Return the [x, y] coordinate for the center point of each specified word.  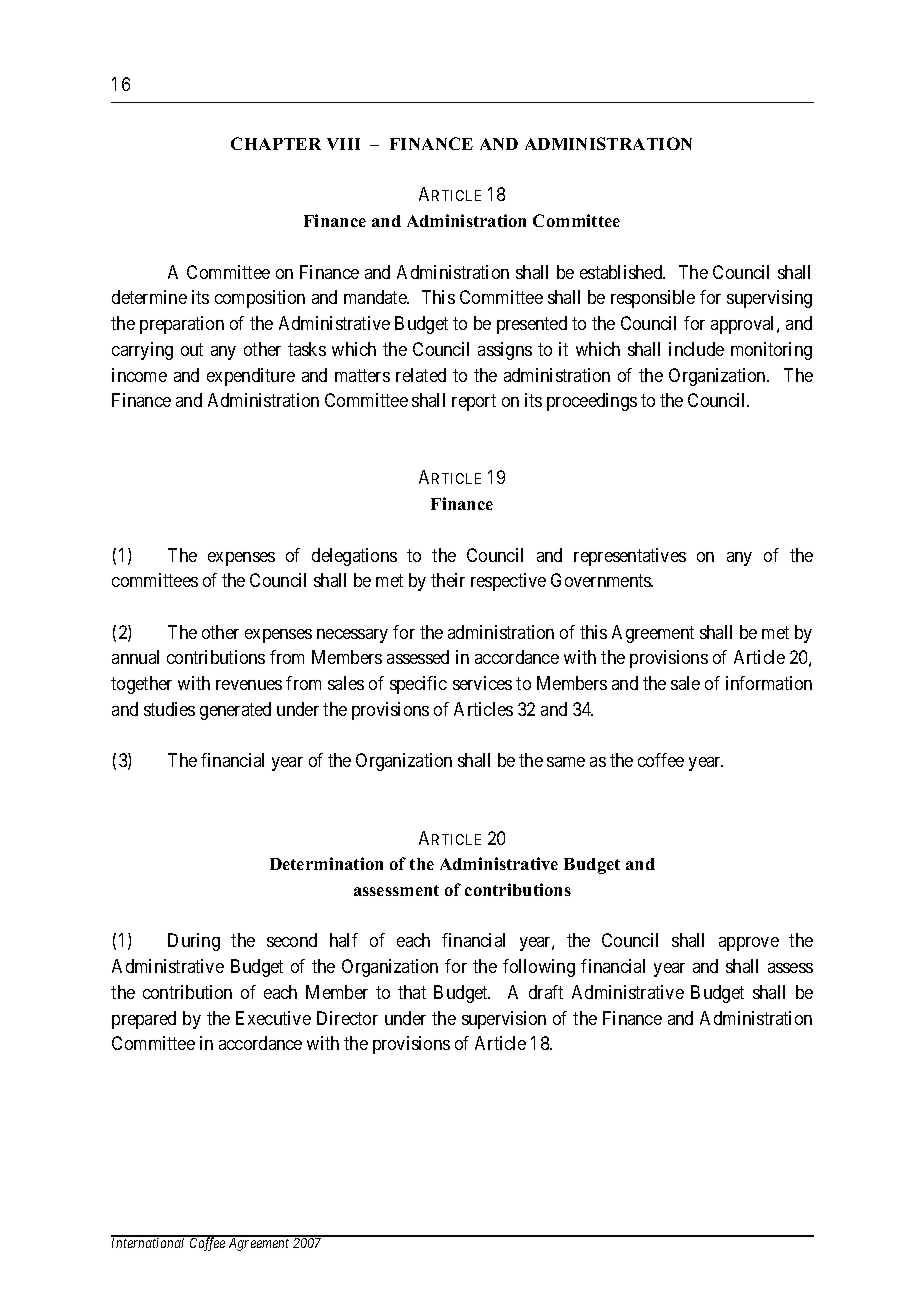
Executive [273, 1018]
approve [749, 944]
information [769, 683]
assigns [505, 351]
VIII [343, 144]
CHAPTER [276, 143]
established [622, 272]
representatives [630, 557]
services [482, 683]
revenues [249, 685]
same [566, 762]
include [696, 349]
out [192, 349]
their [448, 580]
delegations [354, 557]
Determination [326, 863]
